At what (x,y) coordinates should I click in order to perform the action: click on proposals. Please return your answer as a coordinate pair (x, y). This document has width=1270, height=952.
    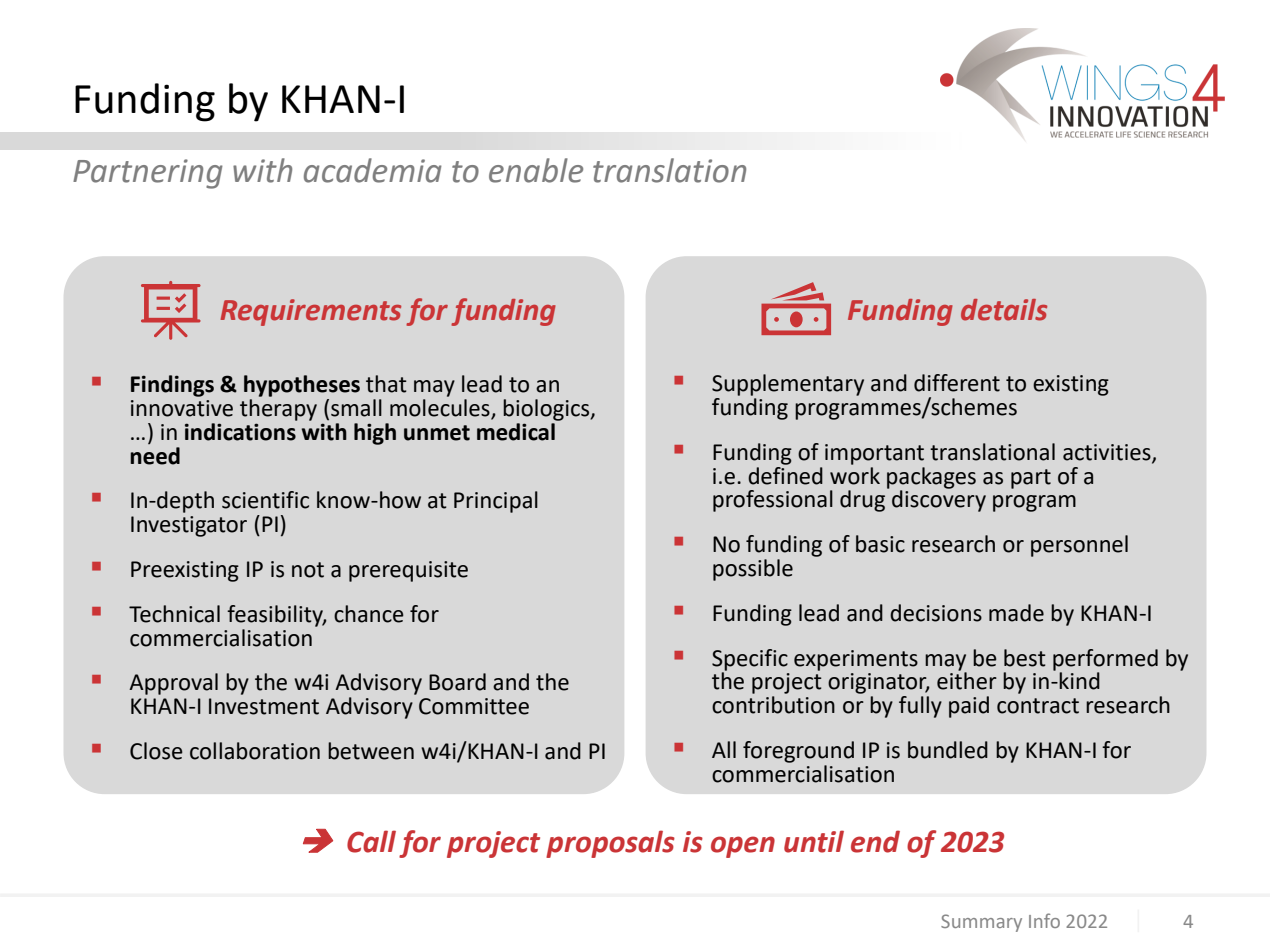
    Looking at the image, I should click on (610, 844).
